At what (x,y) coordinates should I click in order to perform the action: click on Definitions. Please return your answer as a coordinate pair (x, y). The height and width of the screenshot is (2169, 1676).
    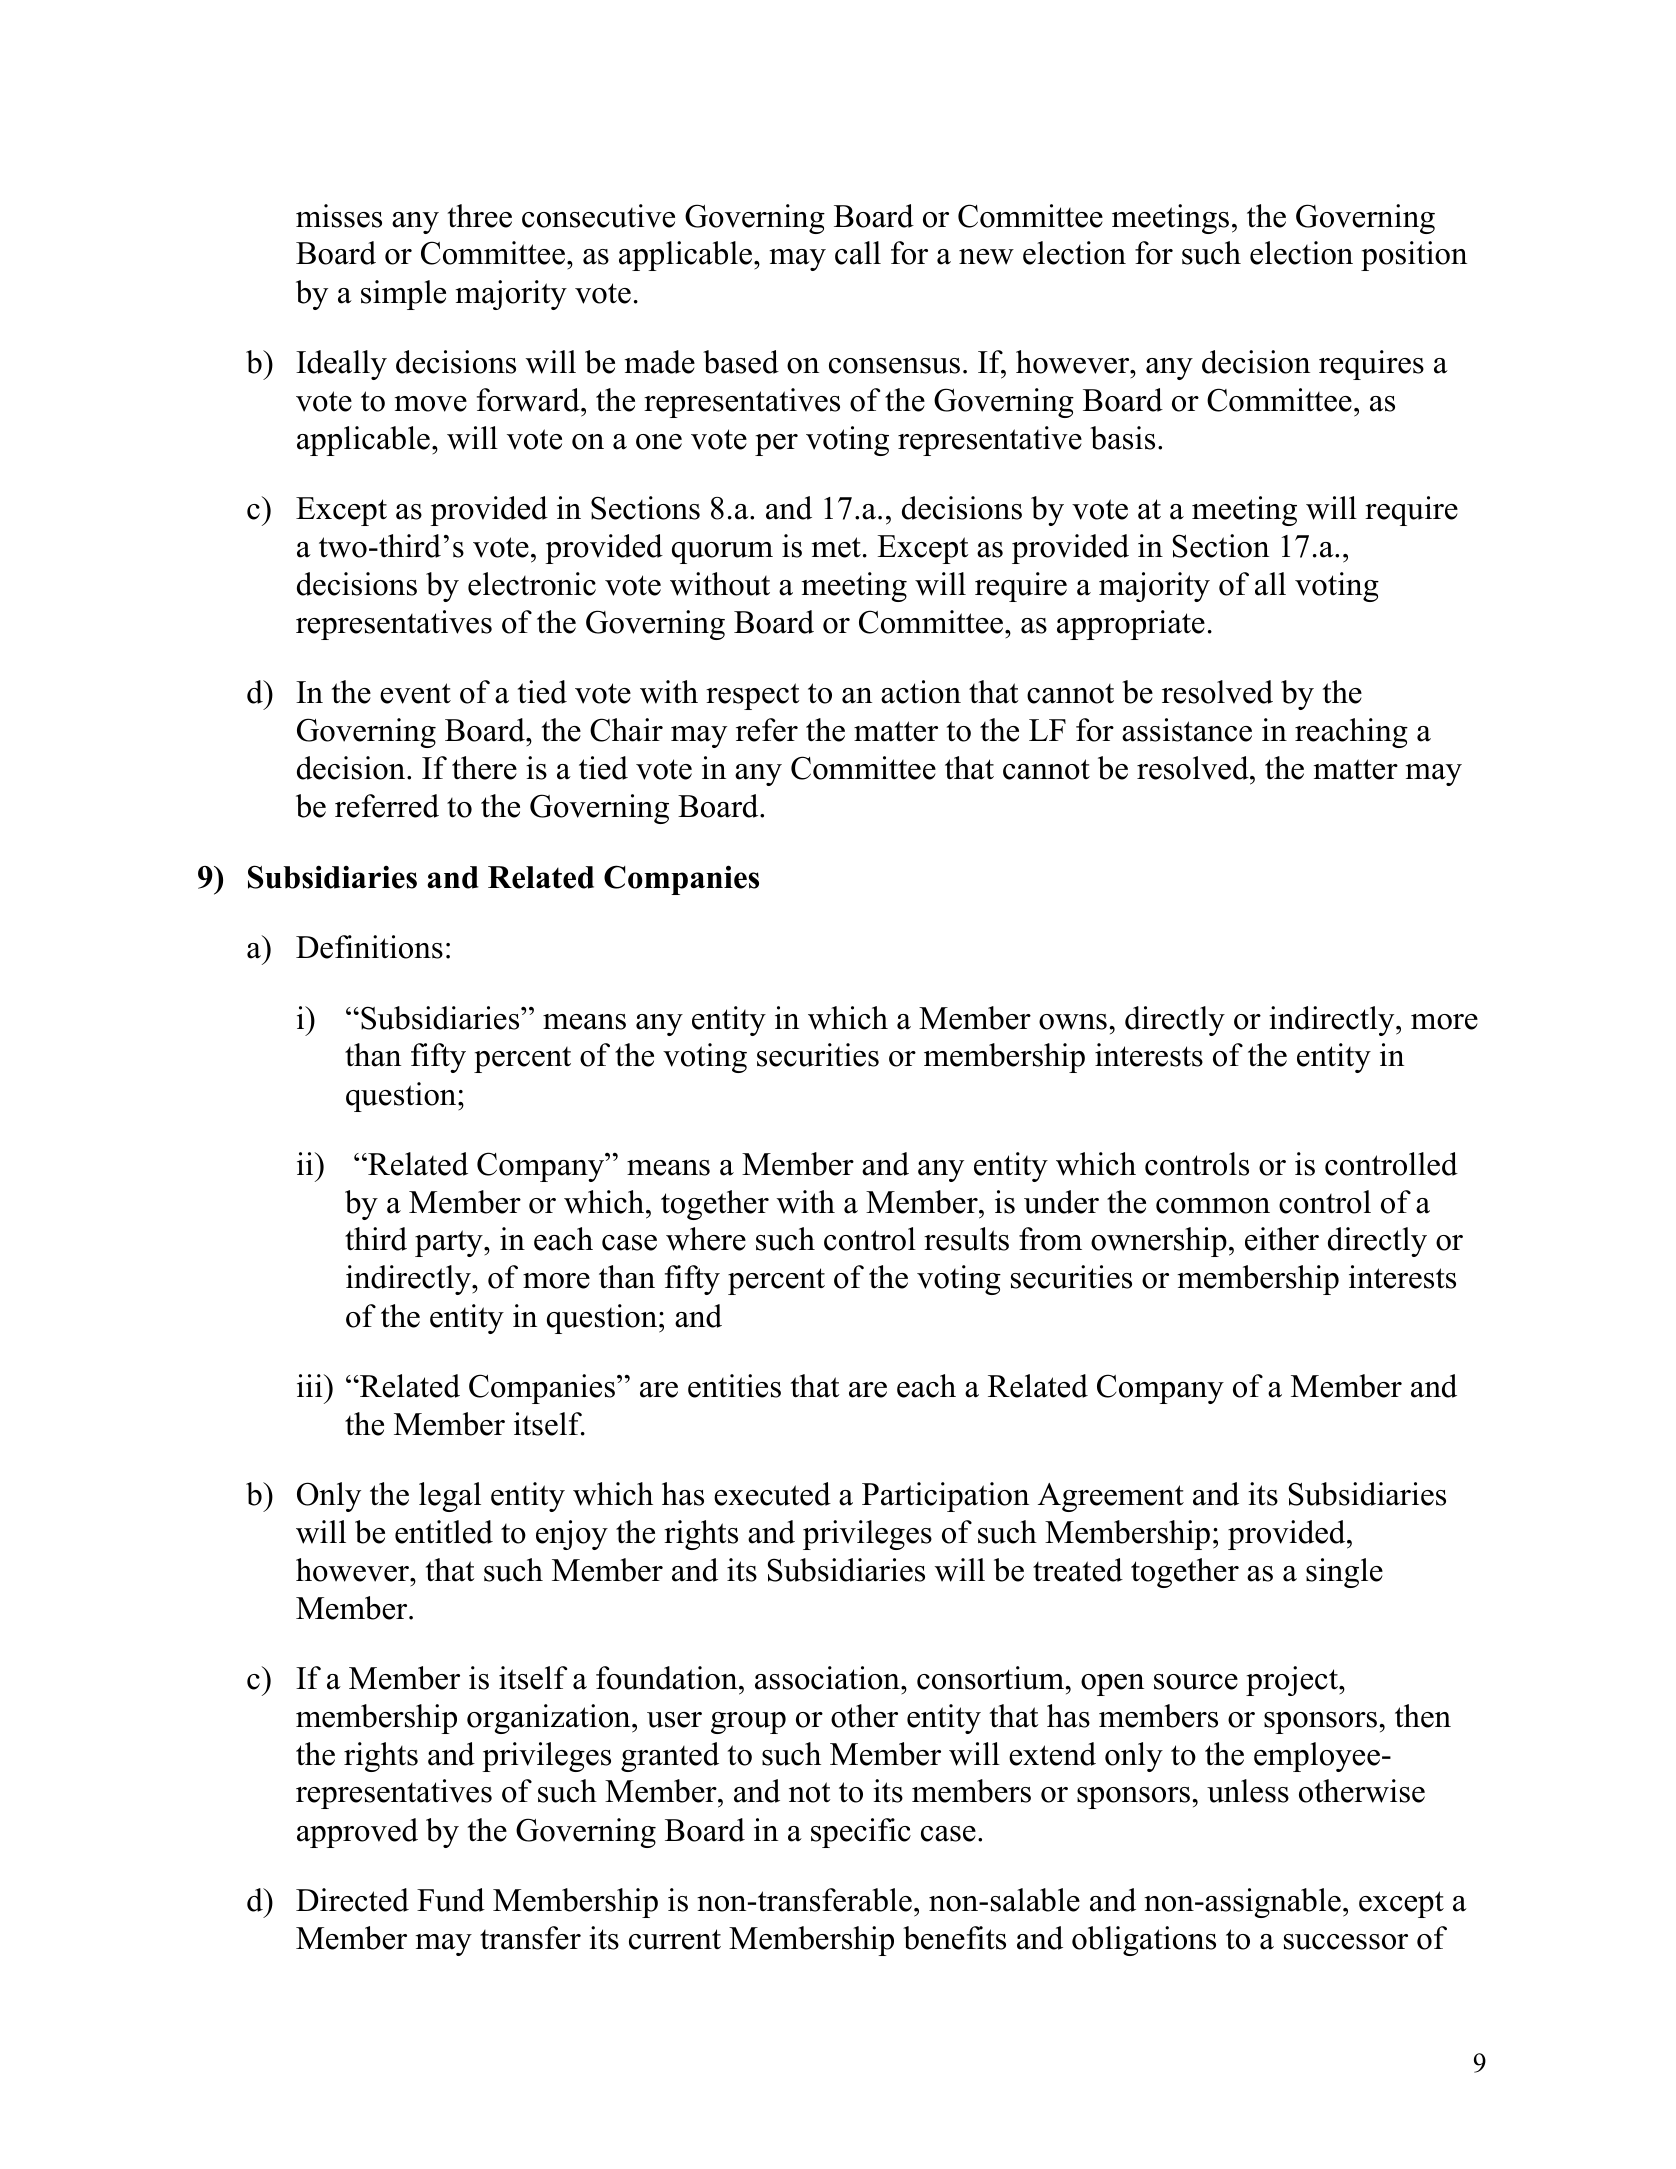
    Looking at the image, I should click on (369, 947).
